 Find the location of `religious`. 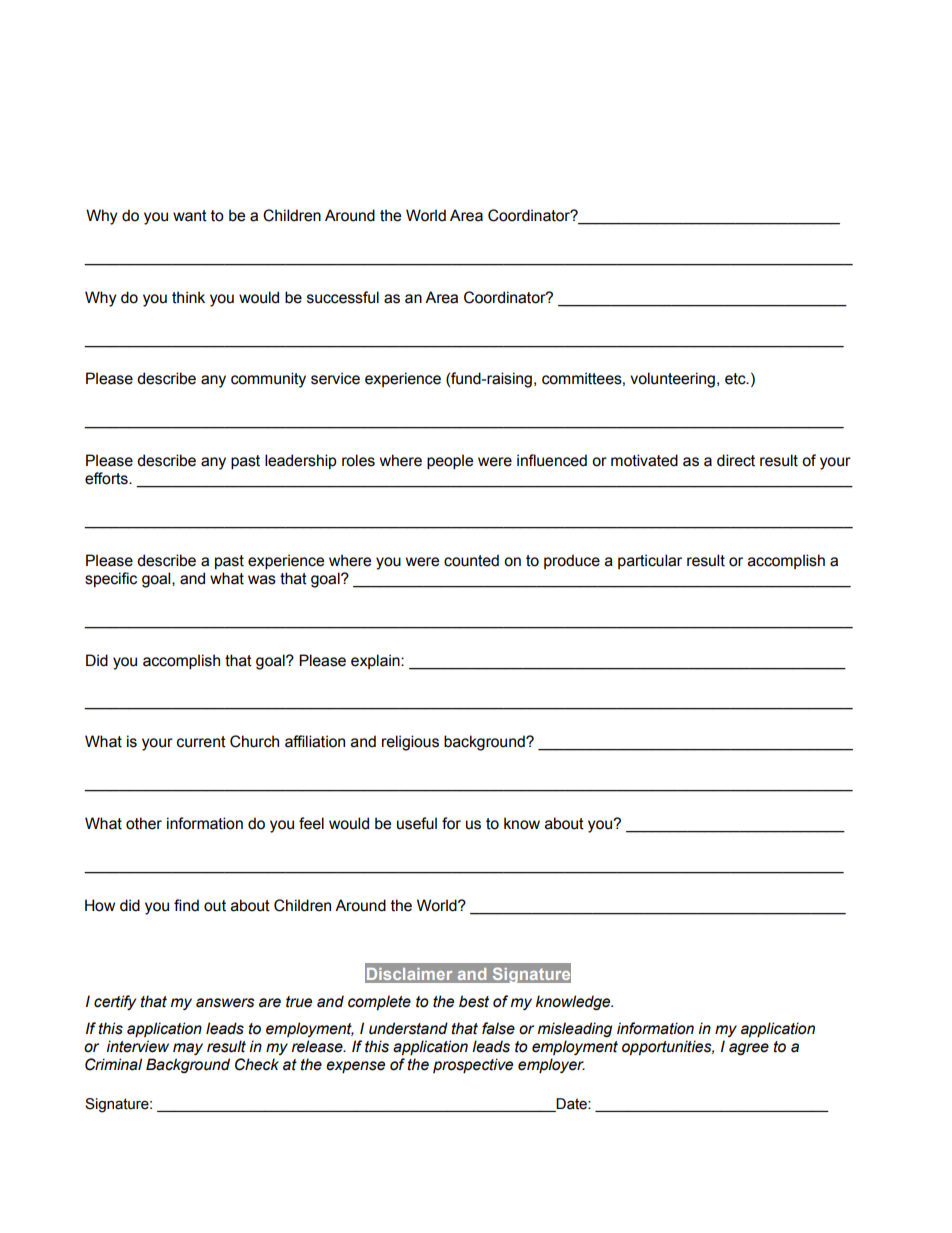

religious is located at coordinates (410, 743).
